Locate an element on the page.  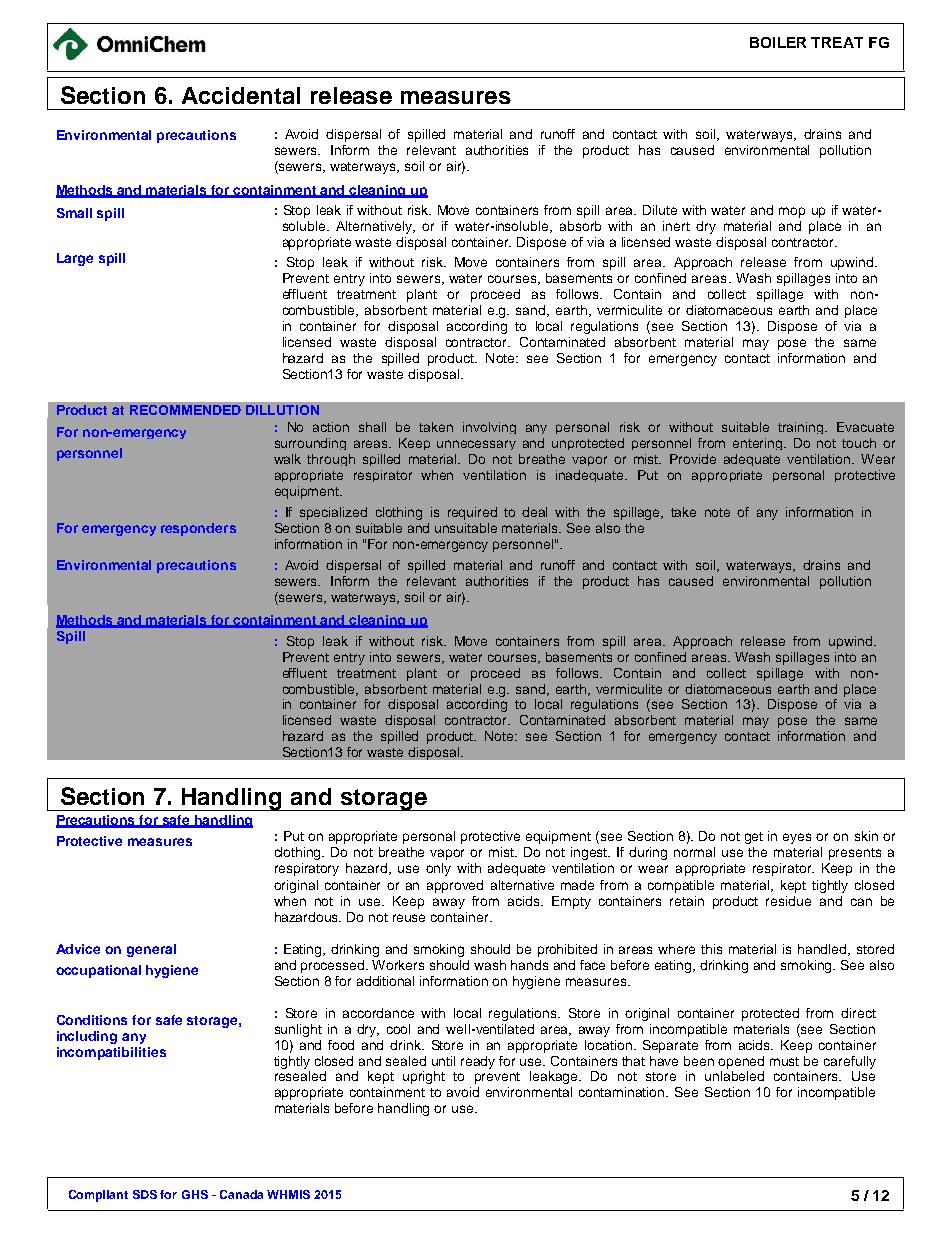
Dilute is located at coordinates (660, 210).
